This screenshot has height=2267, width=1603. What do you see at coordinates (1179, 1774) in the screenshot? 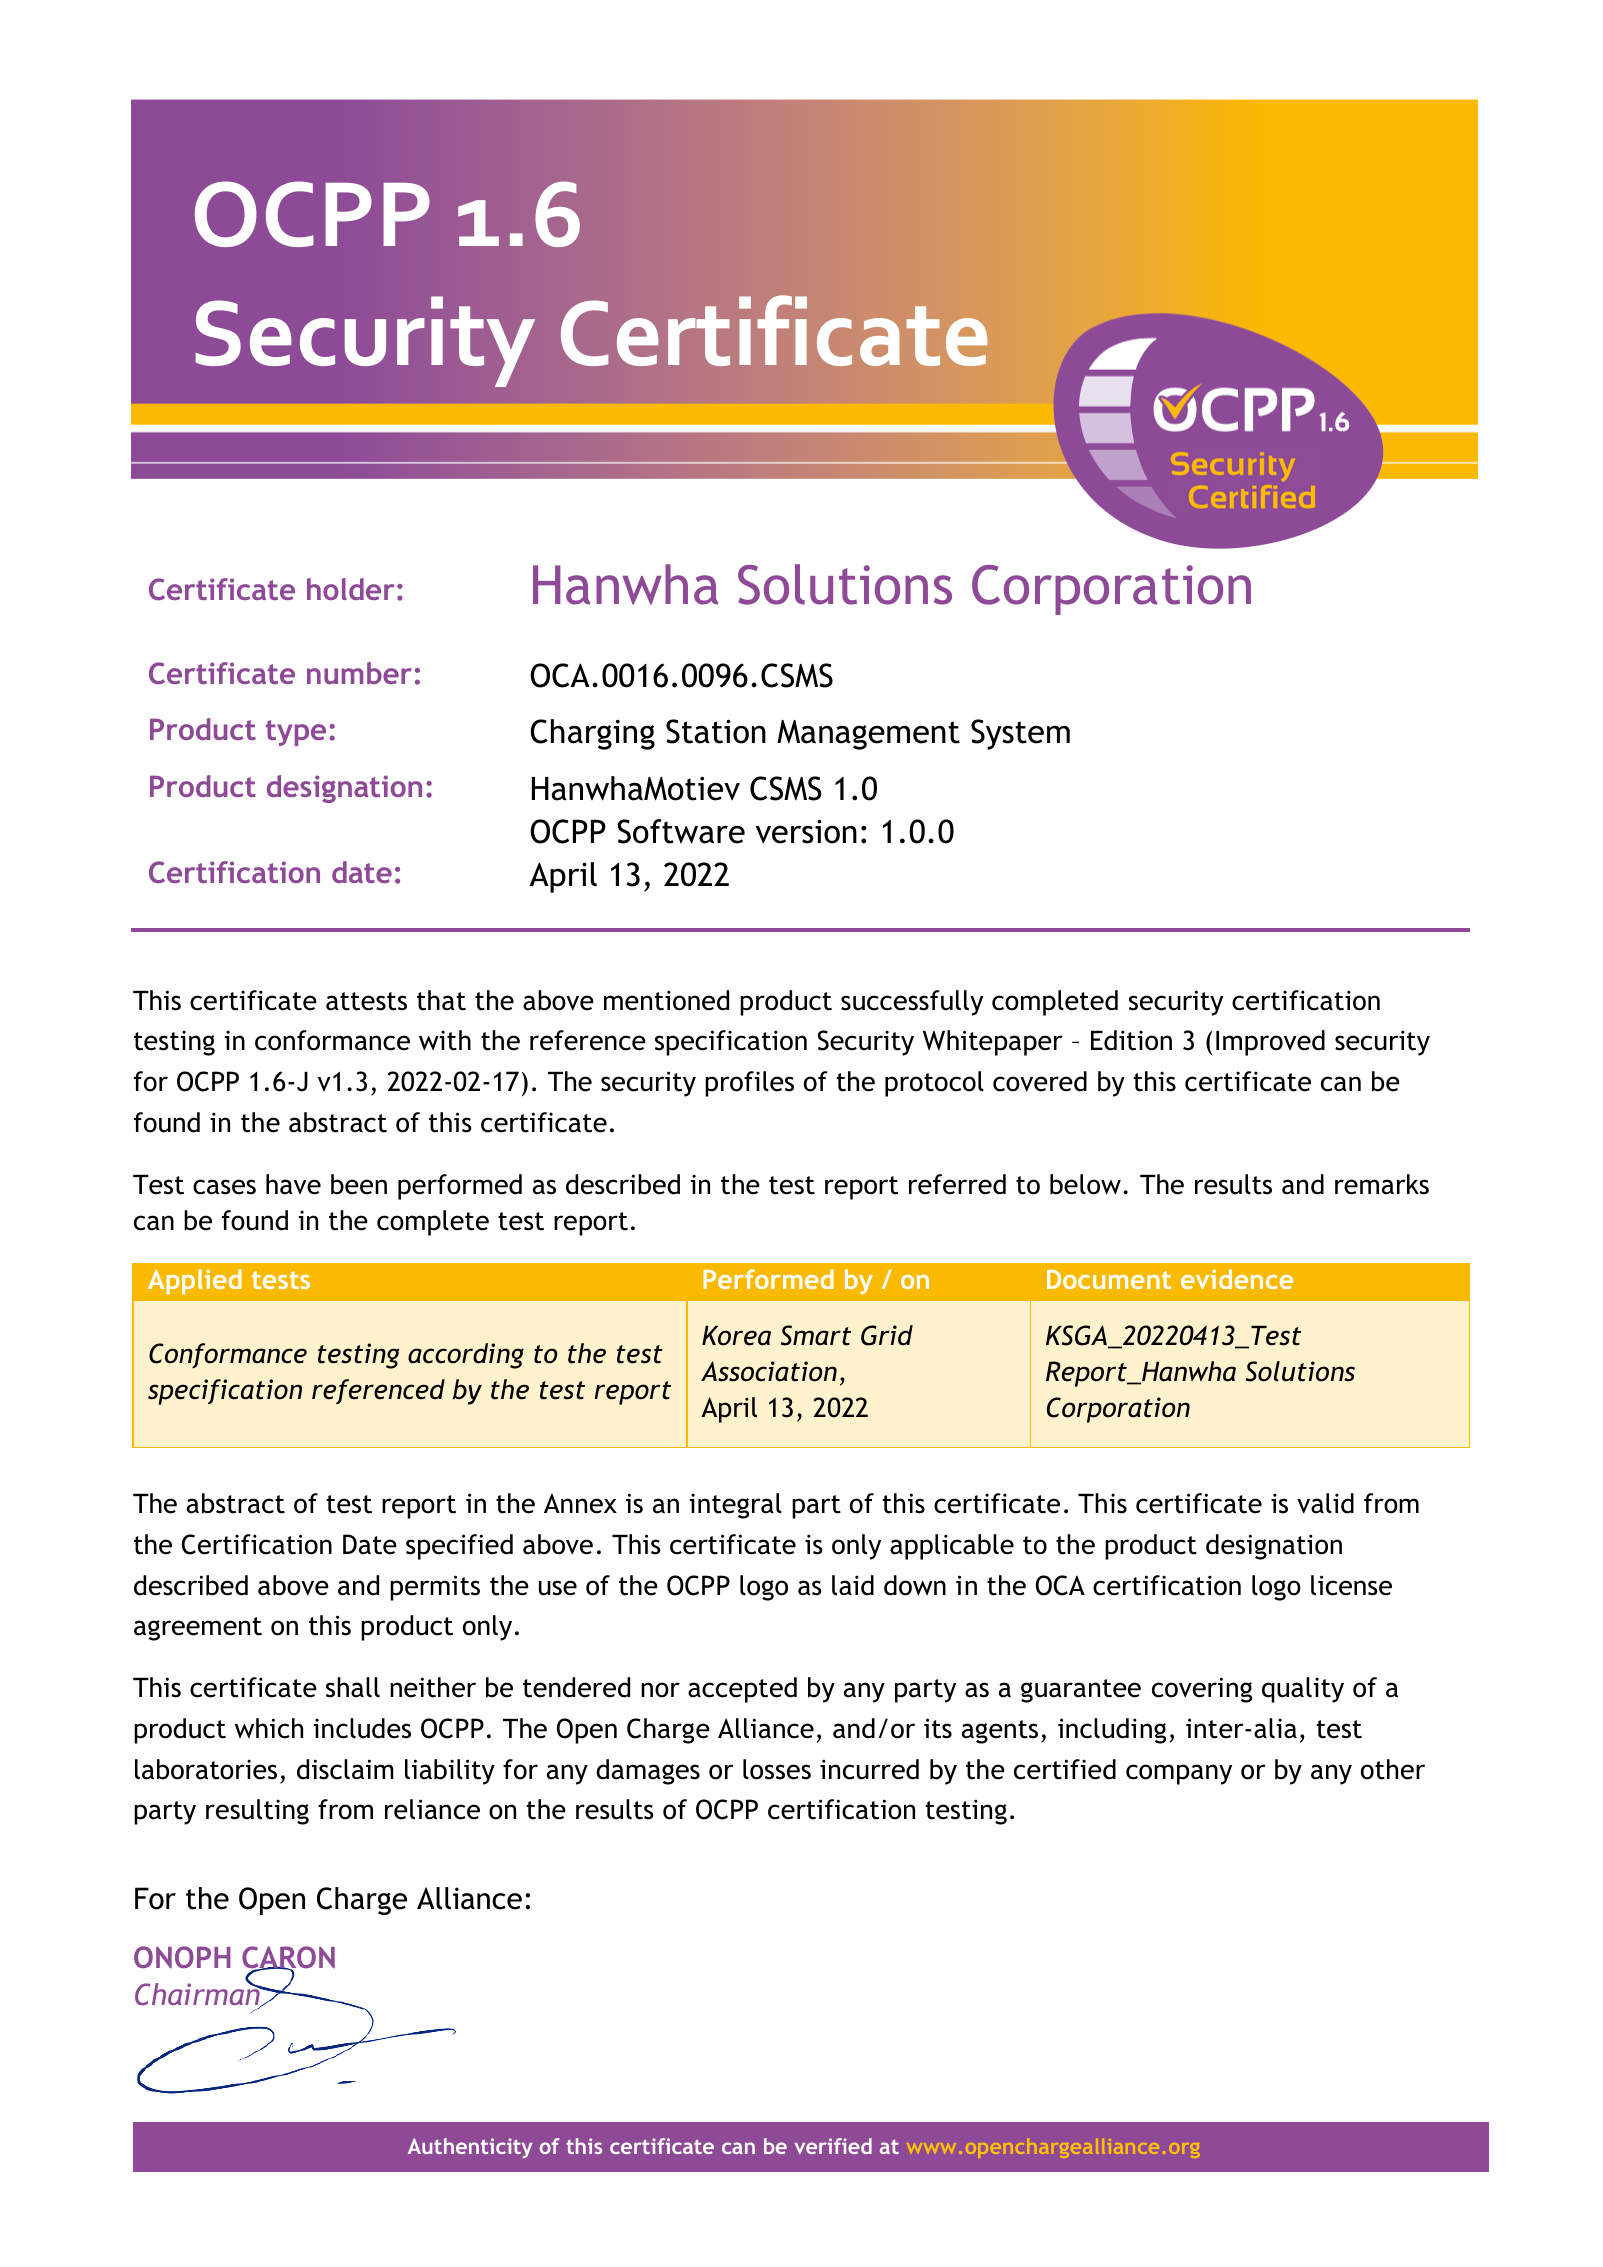
I see `company` at bounding box center [1179, 1774].
